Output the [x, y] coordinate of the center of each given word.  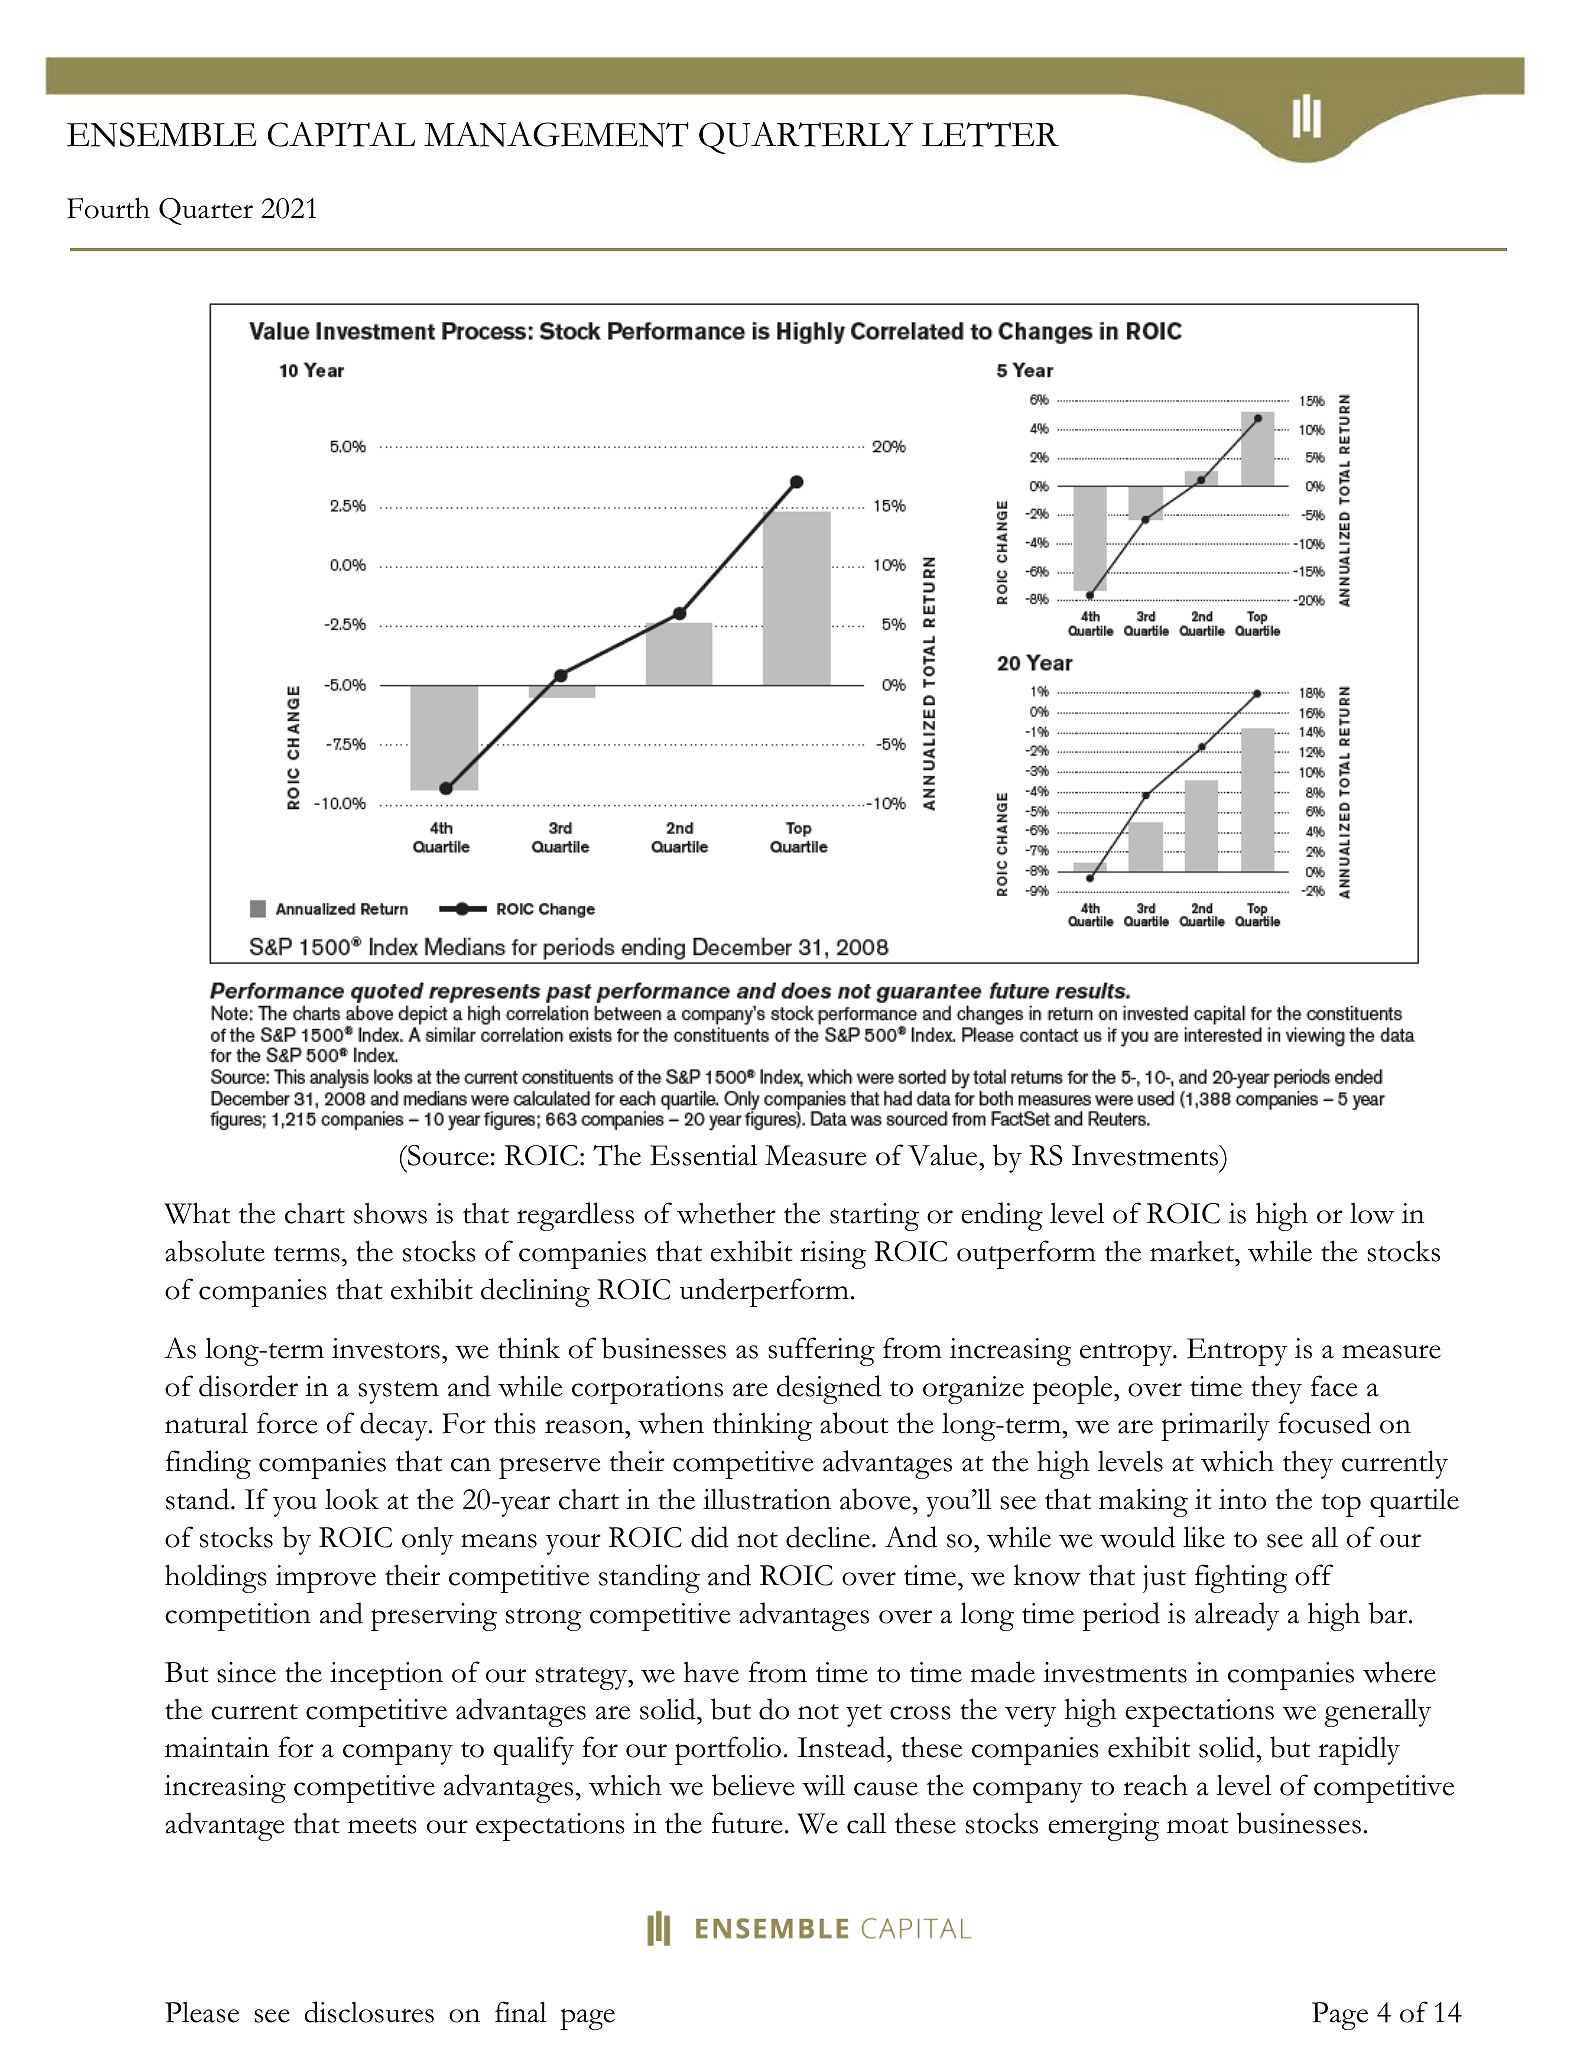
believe [753, 1785]
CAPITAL [341, 134]
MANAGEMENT [556, 134]
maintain [217, 1747]
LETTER [990, 134]
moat [1198, 1826]
